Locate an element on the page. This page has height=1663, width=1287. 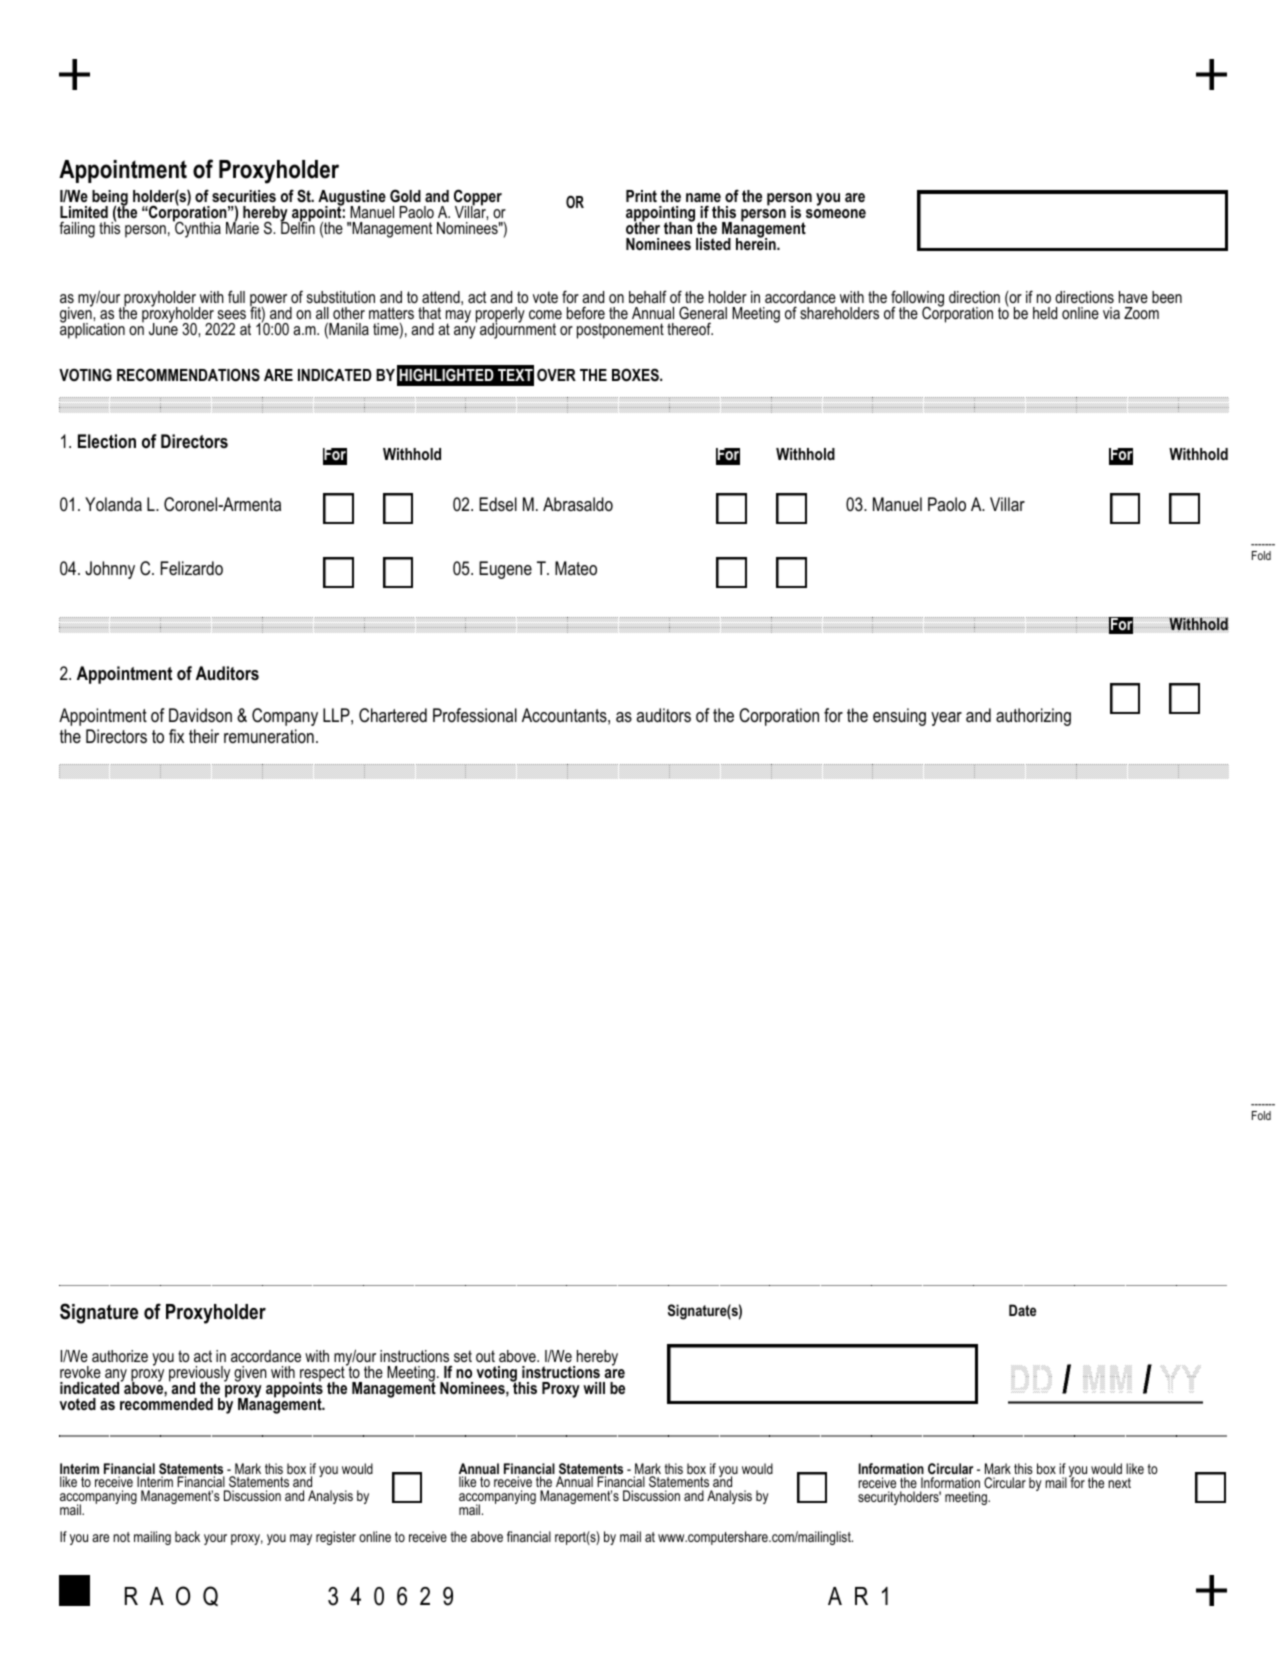
Davidson is located at coordinates (200, 715).
